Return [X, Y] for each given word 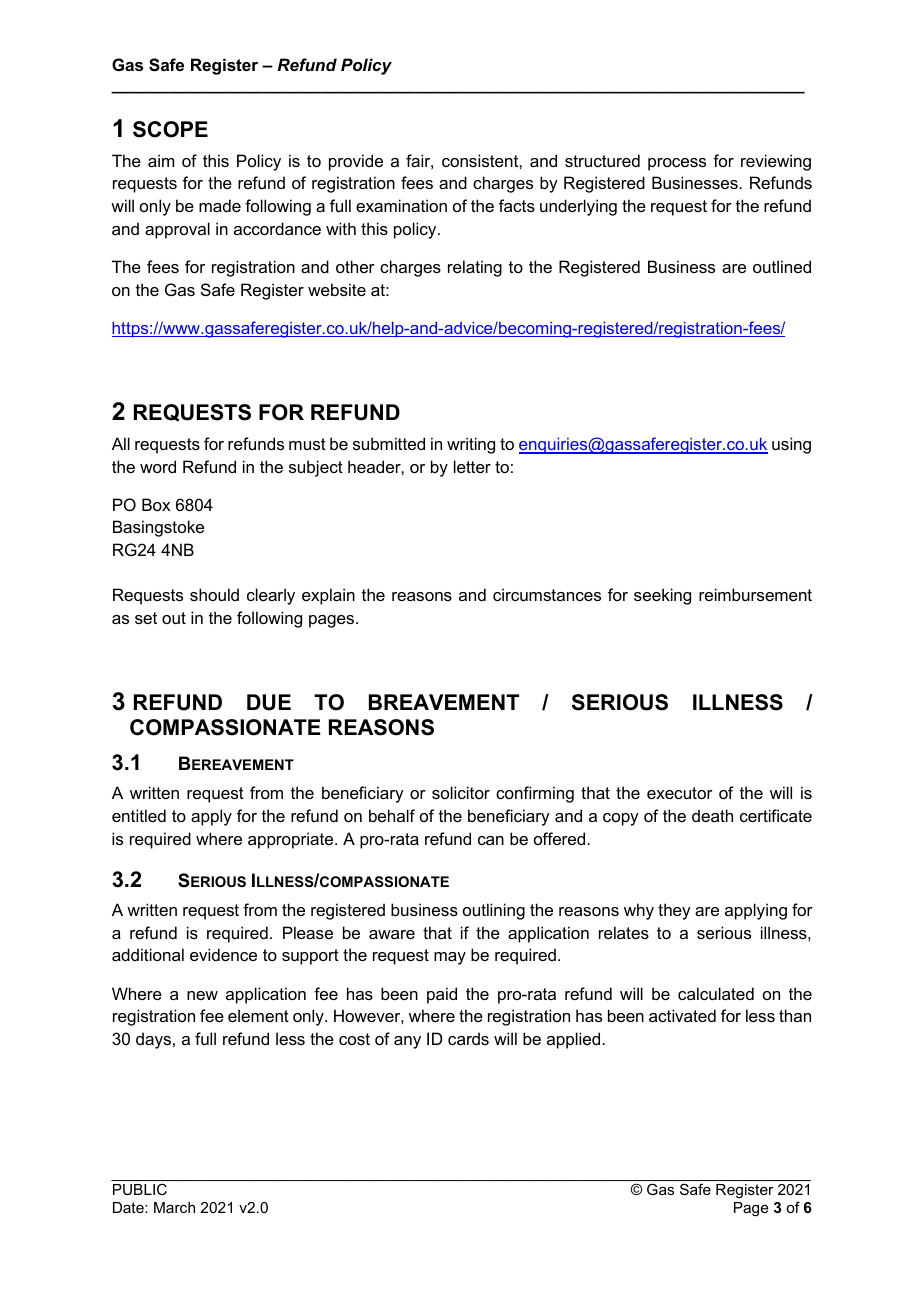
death [712, 815]
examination [401, 205]
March [174, 1207]
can [491, 840]
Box [156, 504]
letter [472, 466]
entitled [139, 815]
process [677, 164]
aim [161, 160]
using [791, 445]
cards [468, 1038]
